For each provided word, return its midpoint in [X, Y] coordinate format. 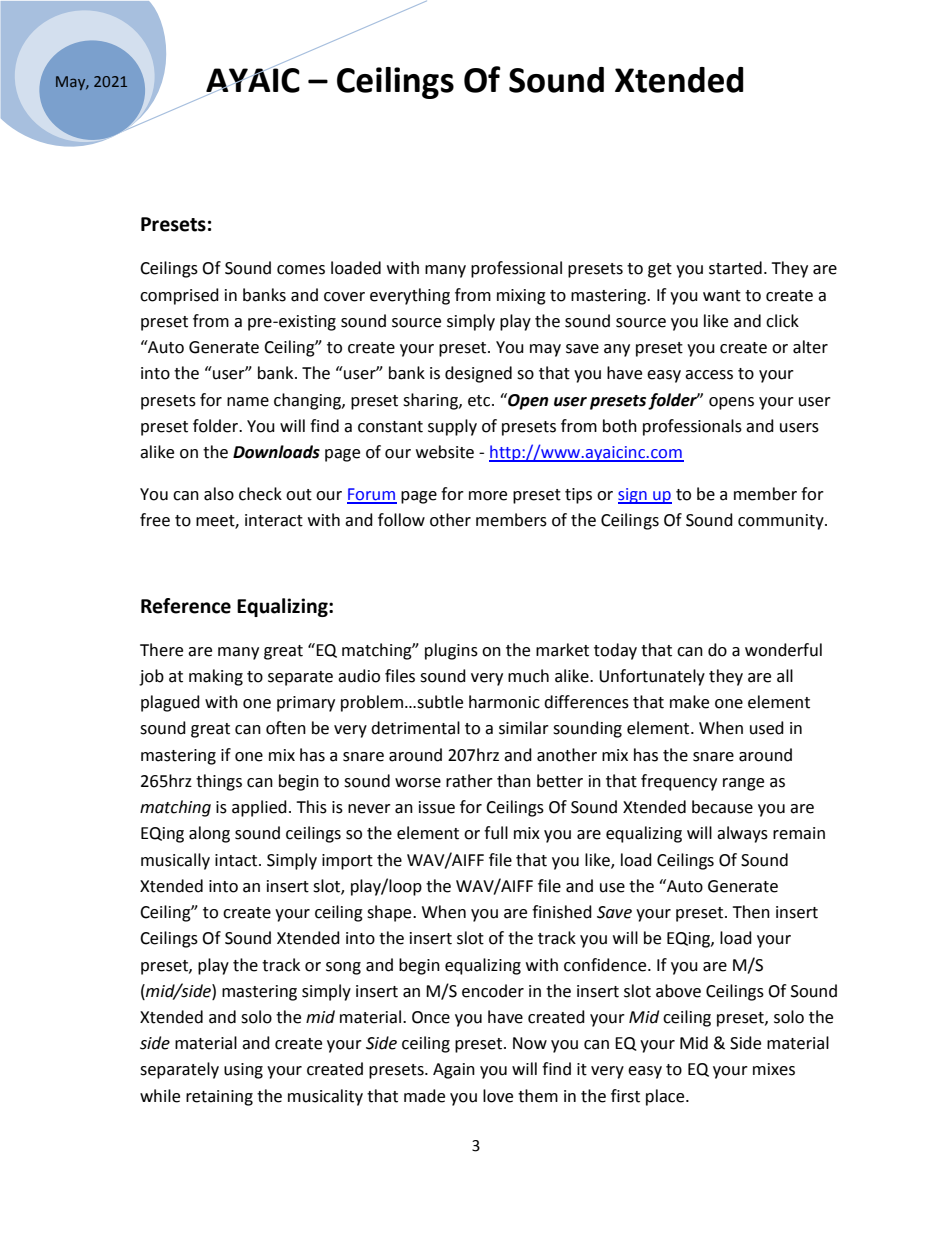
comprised [179, 296]
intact [237, 860]
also [219, 494]
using [243, 1071]
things [219, 782]
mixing [521, 297]
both [620, 426]
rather [469, 781]
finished [562, 912]
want [722, 296]
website [445, 452]
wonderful [783, 650]
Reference [186, 606]
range [743, 784]
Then [751, 912]
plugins [451, 651]
